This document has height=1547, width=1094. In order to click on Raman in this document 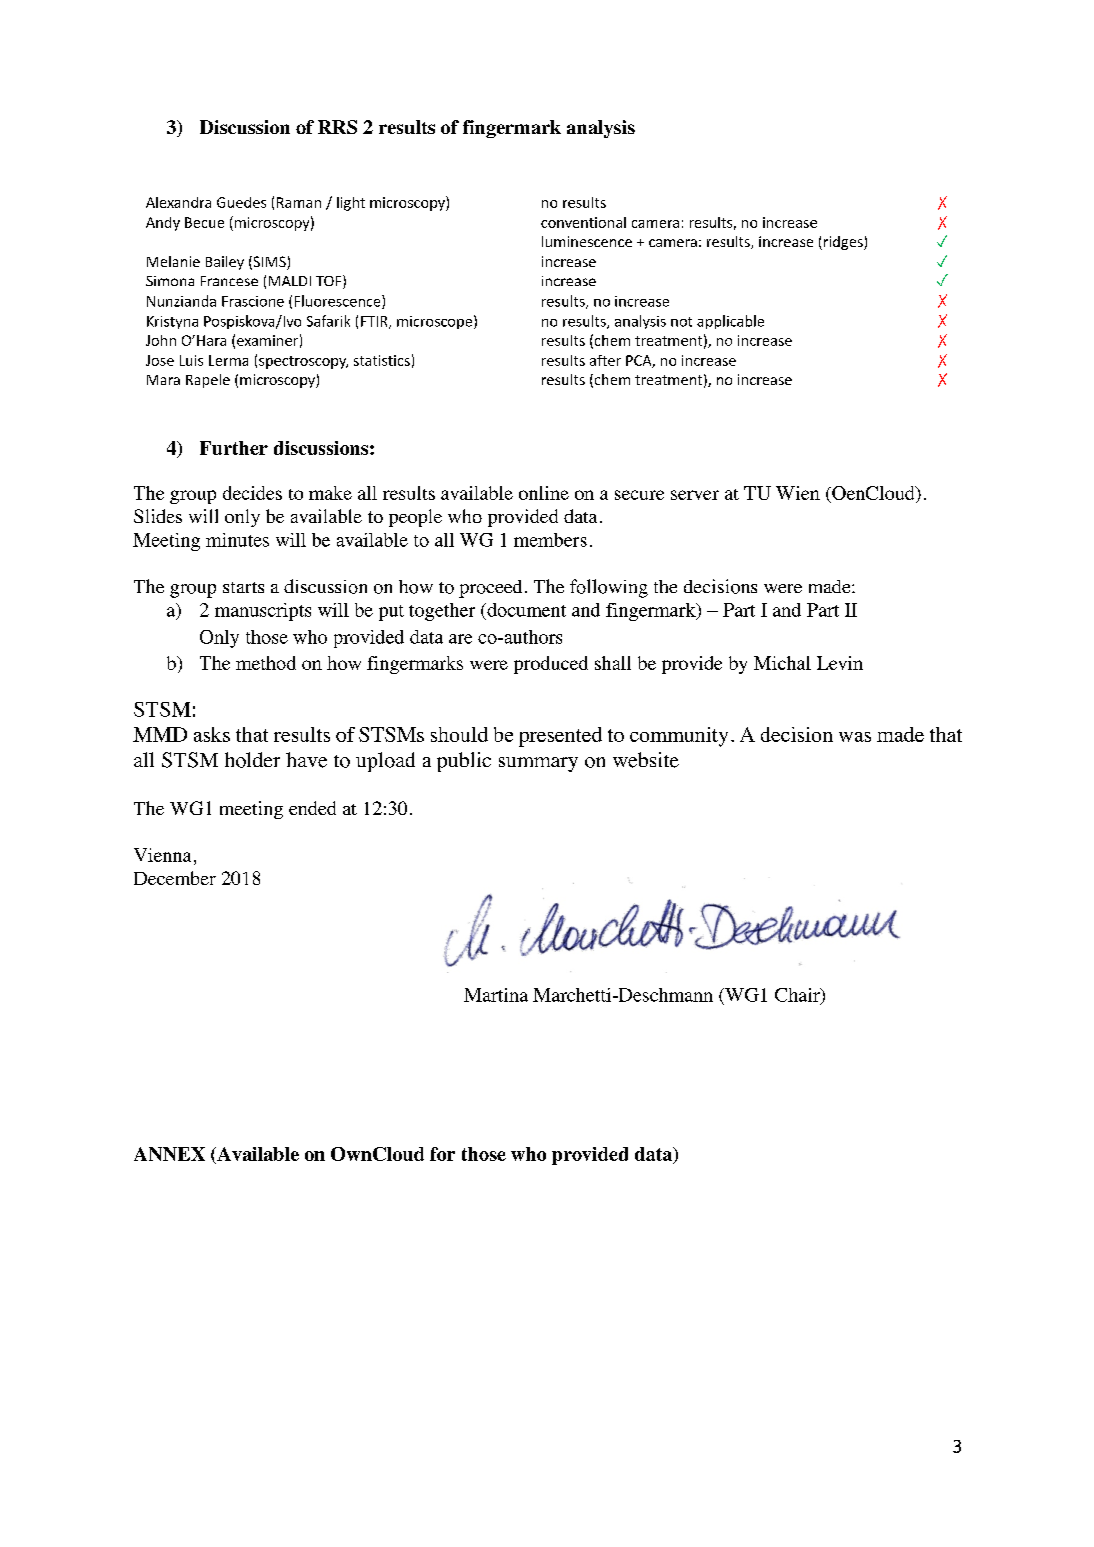, I will do `click(299, 202)`.
